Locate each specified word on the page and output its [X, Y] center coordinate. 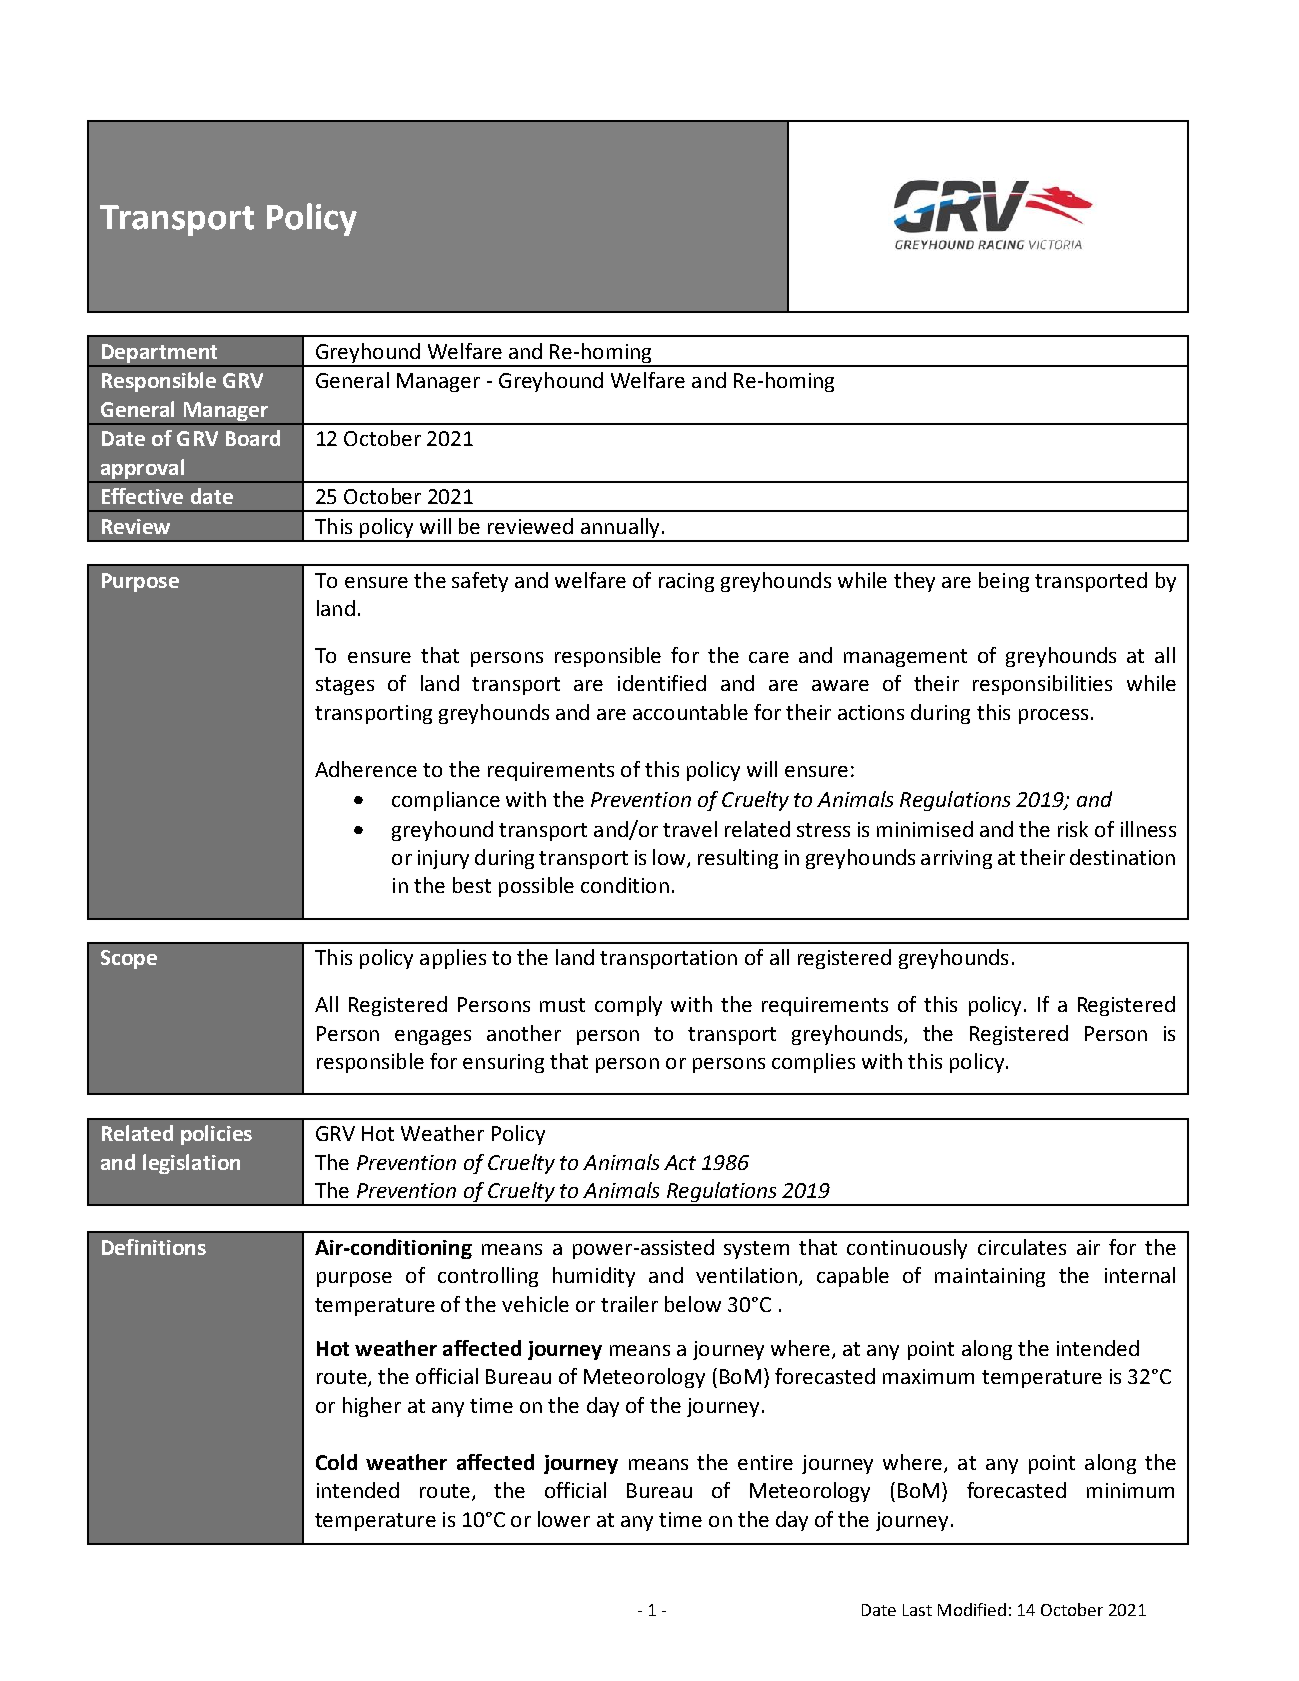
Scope [129, 959]
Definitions [154, 1247]
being [1004, 582]
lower [564, 1519]
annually [620, 529]
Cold [336, 1462]
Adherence [366, 769]
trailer [629, 1304]
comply [628, 1006]
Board [253, 438]
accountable [690, 712]
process [1053, 716]
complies [813, 1063]
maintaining [990, 1277]
